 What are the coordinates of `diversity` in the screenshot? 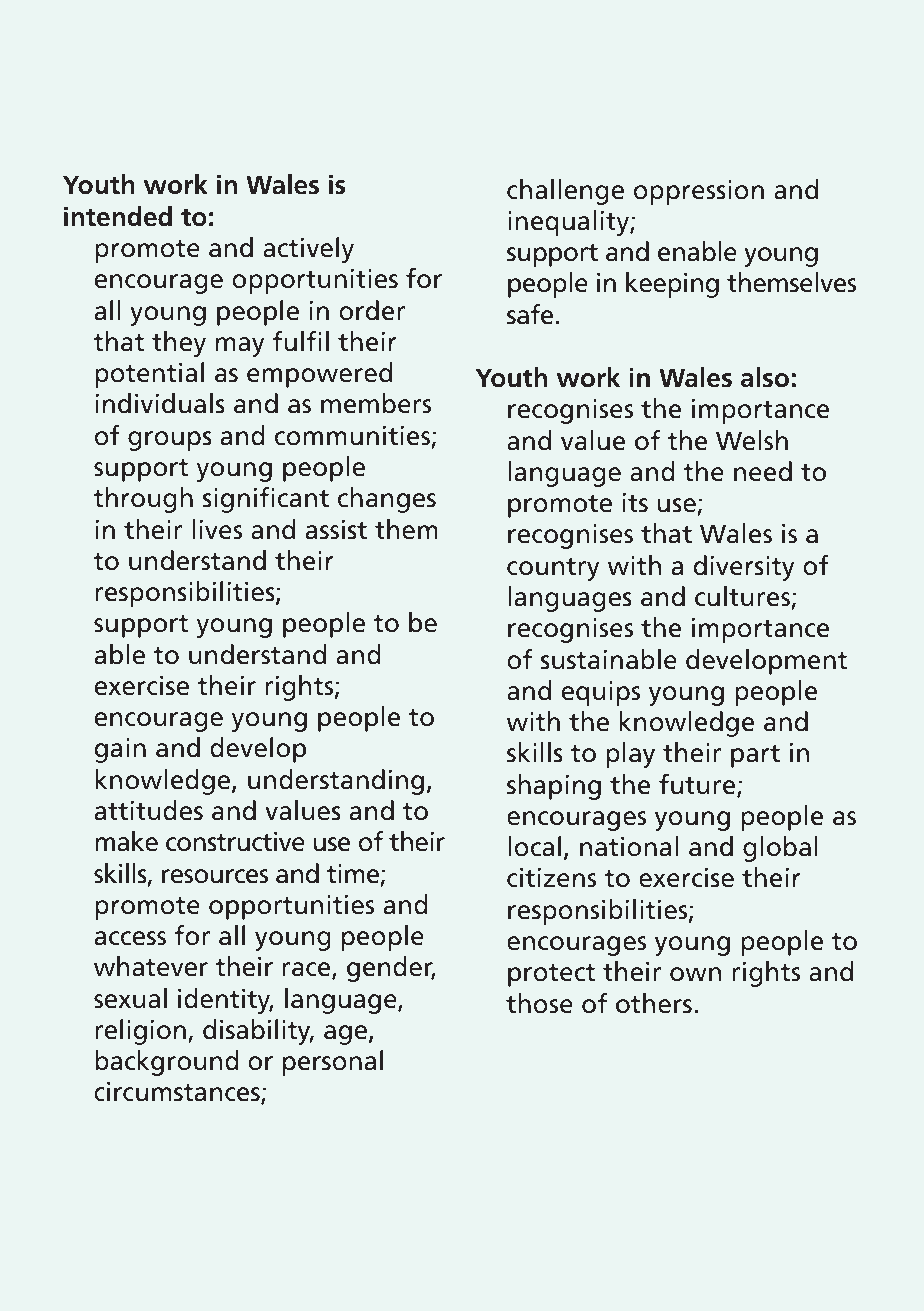 It's located at (744, 568).
